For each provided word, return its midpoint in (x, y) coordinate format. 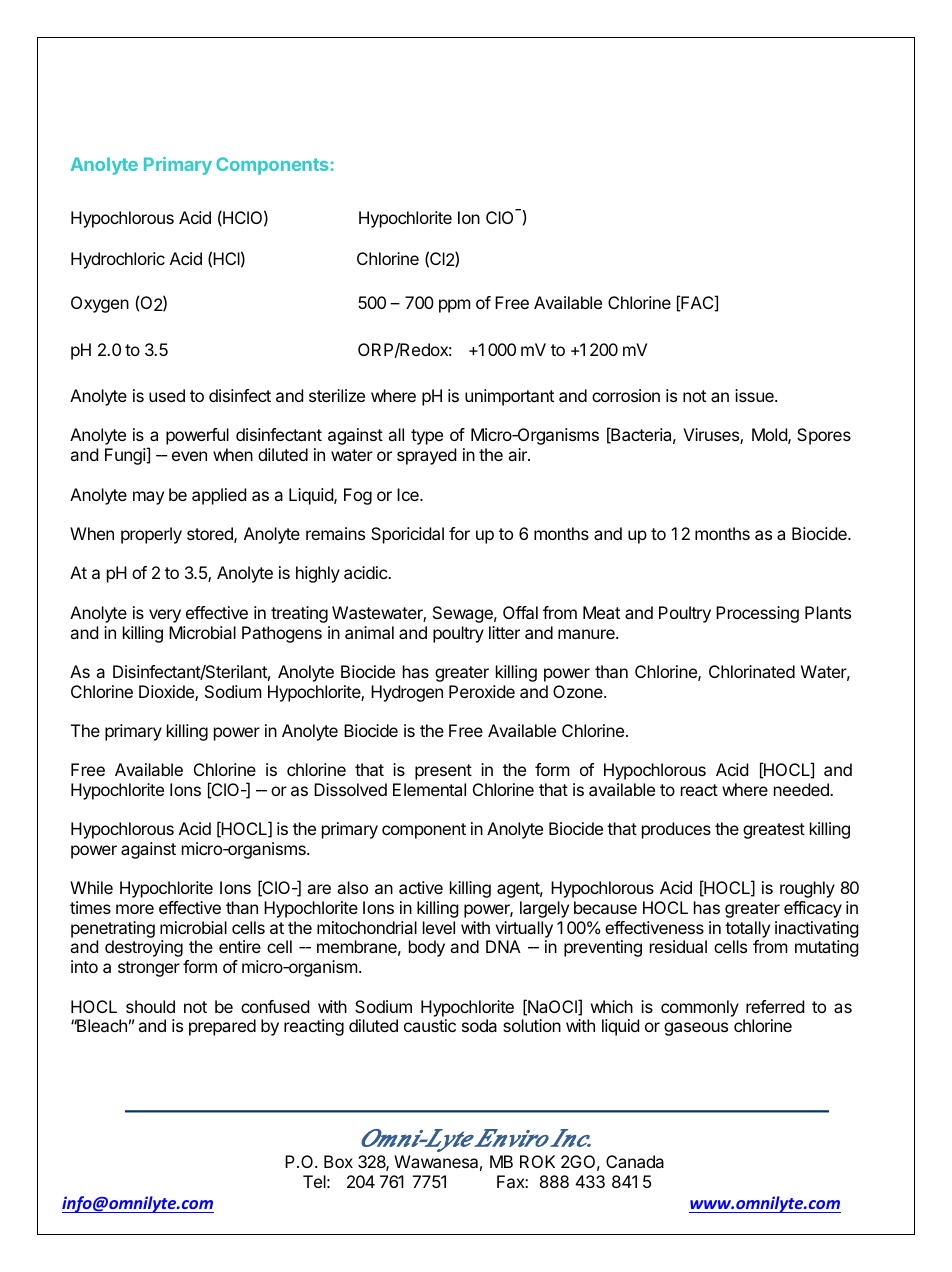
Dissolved (350, 789)
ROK (537, 1161)
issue (755, 395)
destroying (144, 948)
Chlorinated (752, 671)
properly (151, 535)
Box (338, 1161)
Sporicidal (407, 535)
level (439, 927)
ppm (455, 306)
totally (747, 929)
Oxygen (100, 304)
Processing (757, 614)
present (443, 772)
